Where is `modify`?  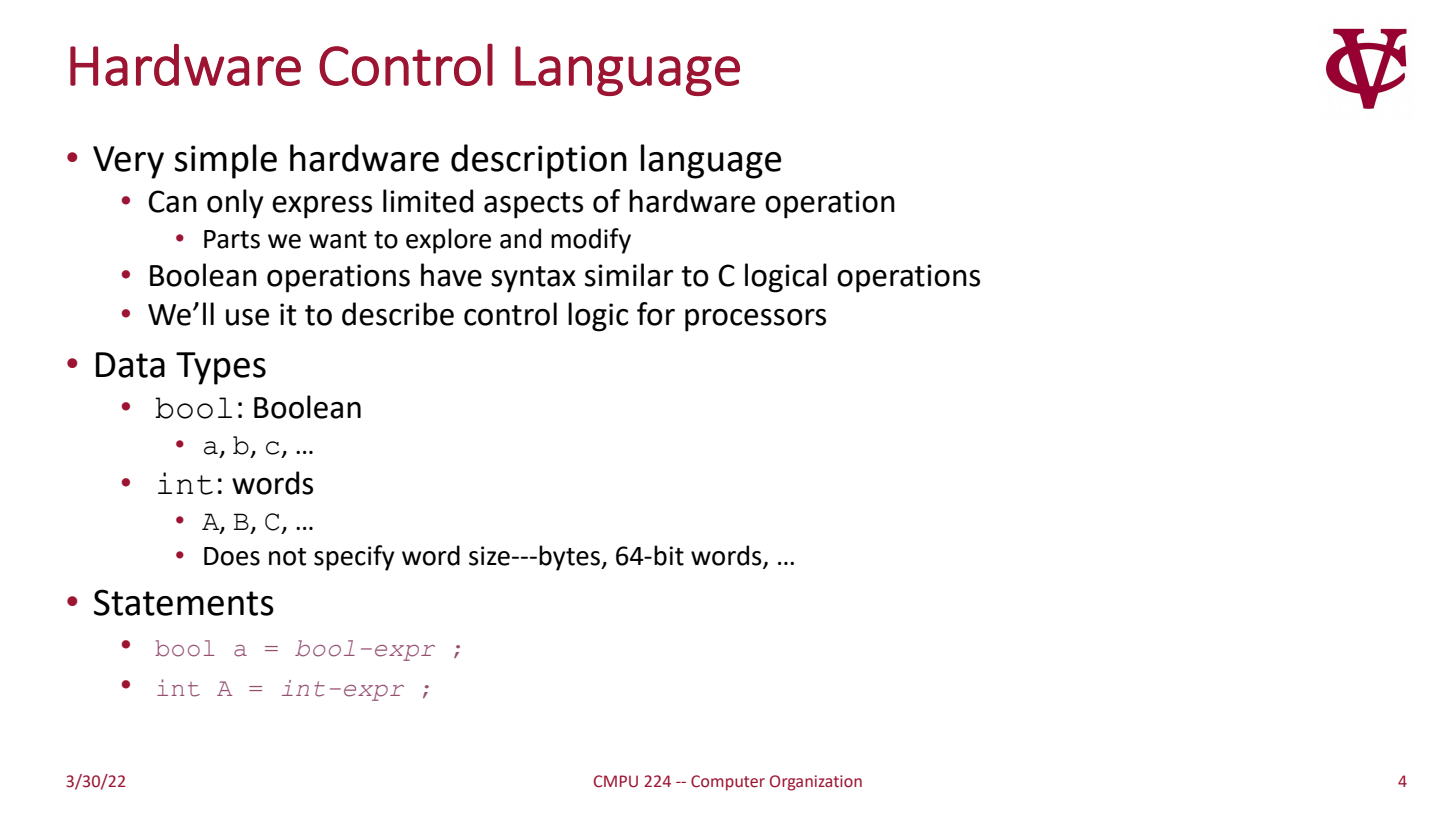
modify is located at coordinates (591, 241).
